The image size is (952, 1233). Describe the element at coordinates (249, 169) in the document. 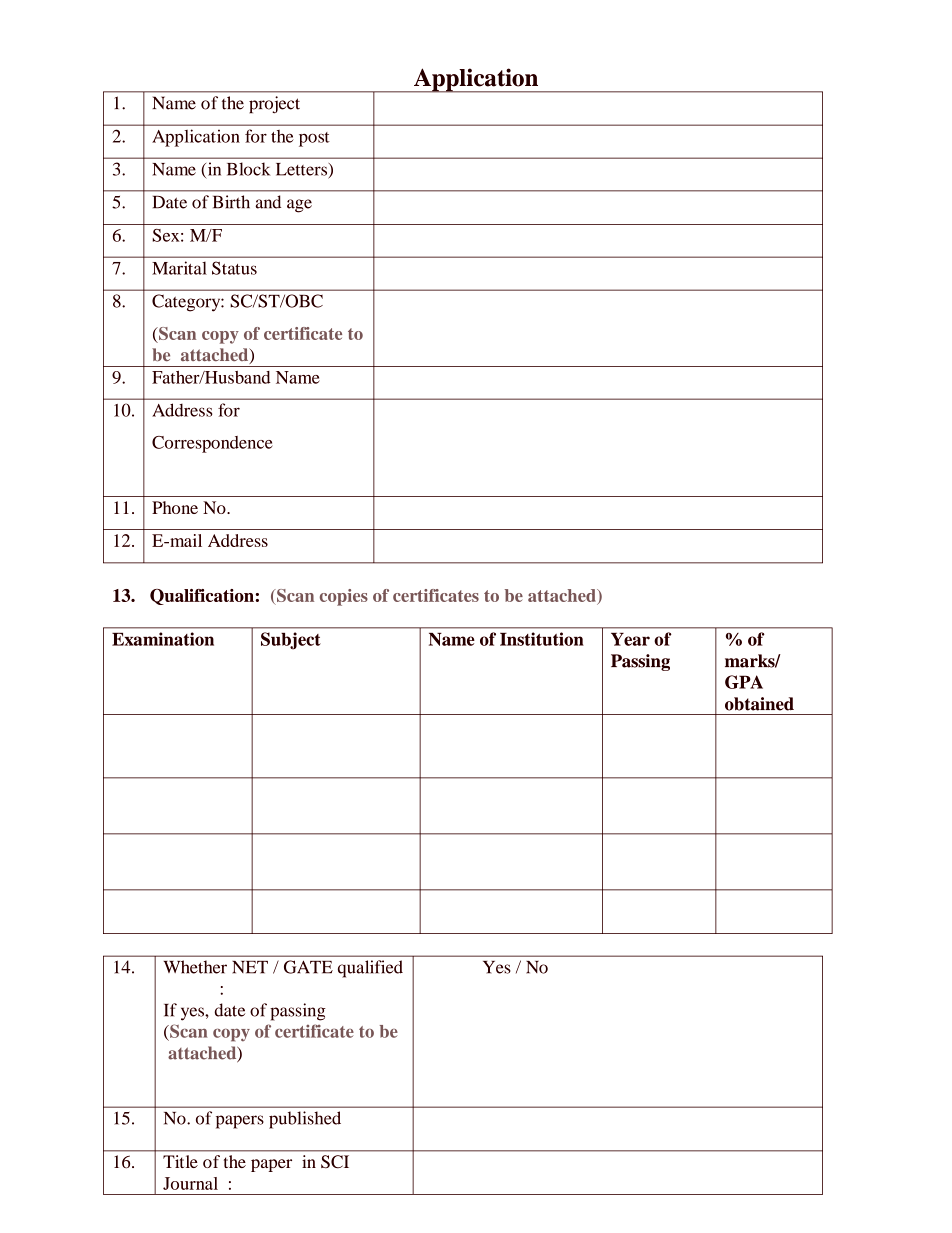

I see `Block` at that location.
